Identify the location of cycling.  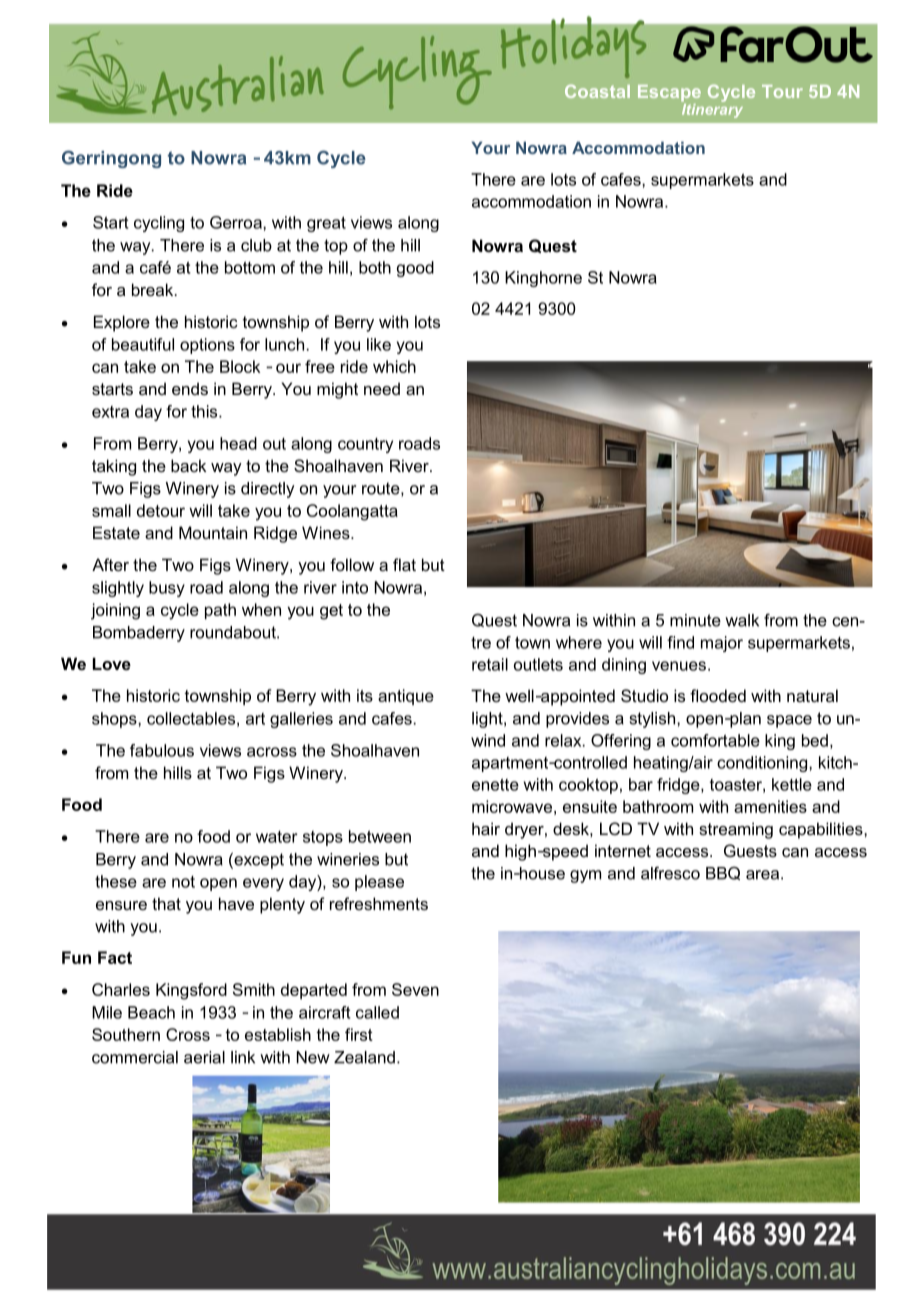
(159, 224).
